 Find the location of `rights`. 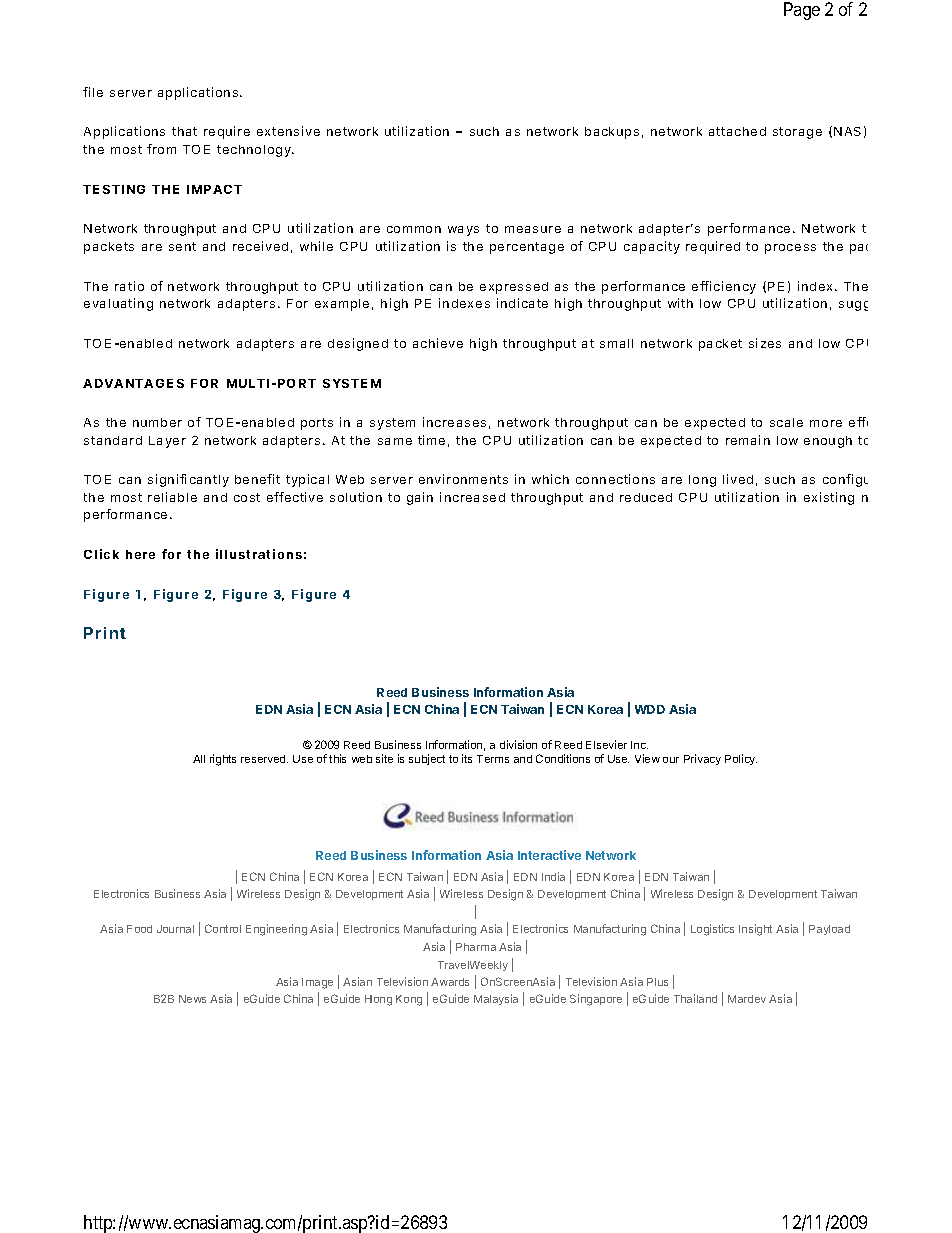

rights is located at coordinates (223, 760).
